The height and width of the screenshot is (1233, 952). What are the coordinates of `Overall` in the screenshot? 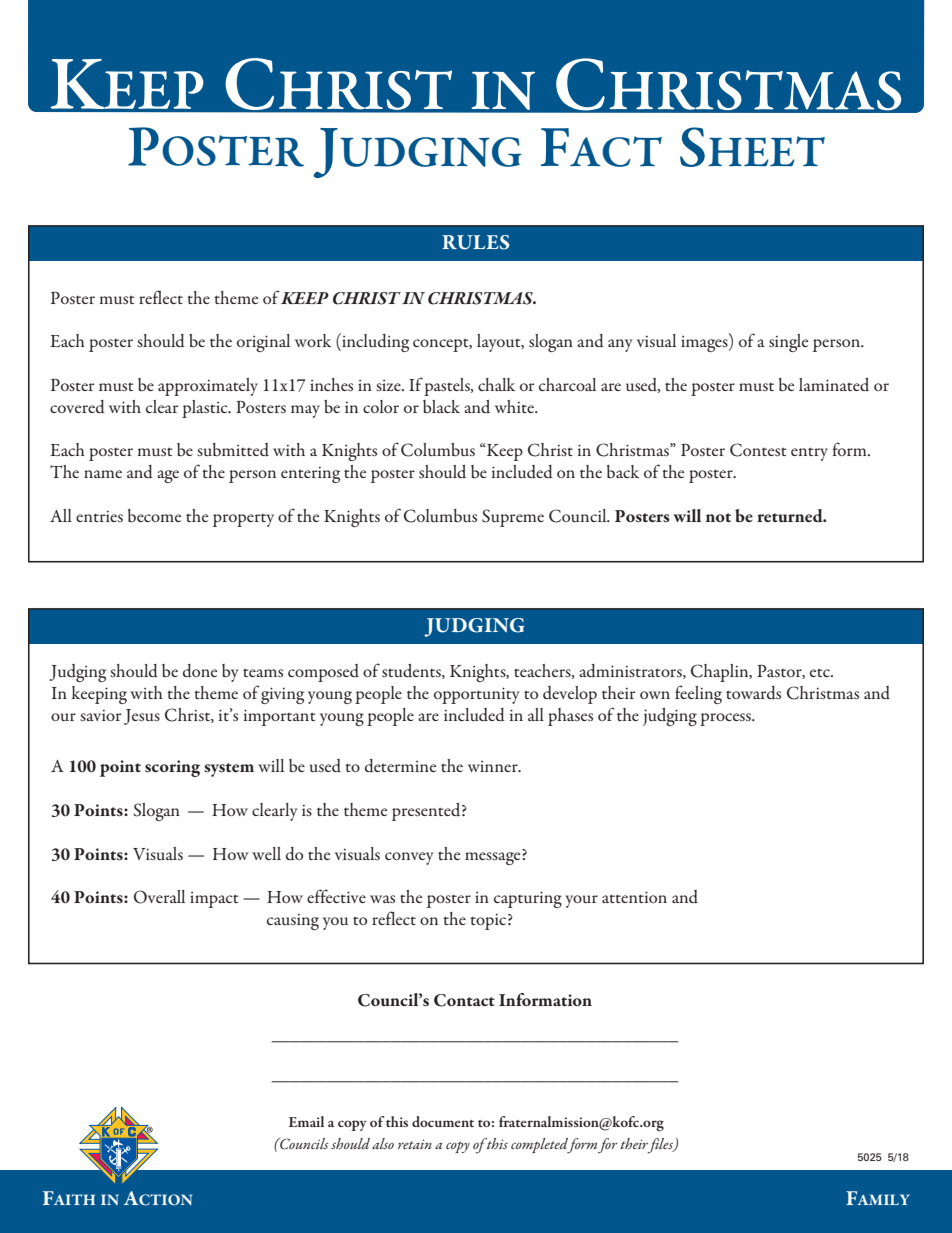 It's located at (159, 897).
